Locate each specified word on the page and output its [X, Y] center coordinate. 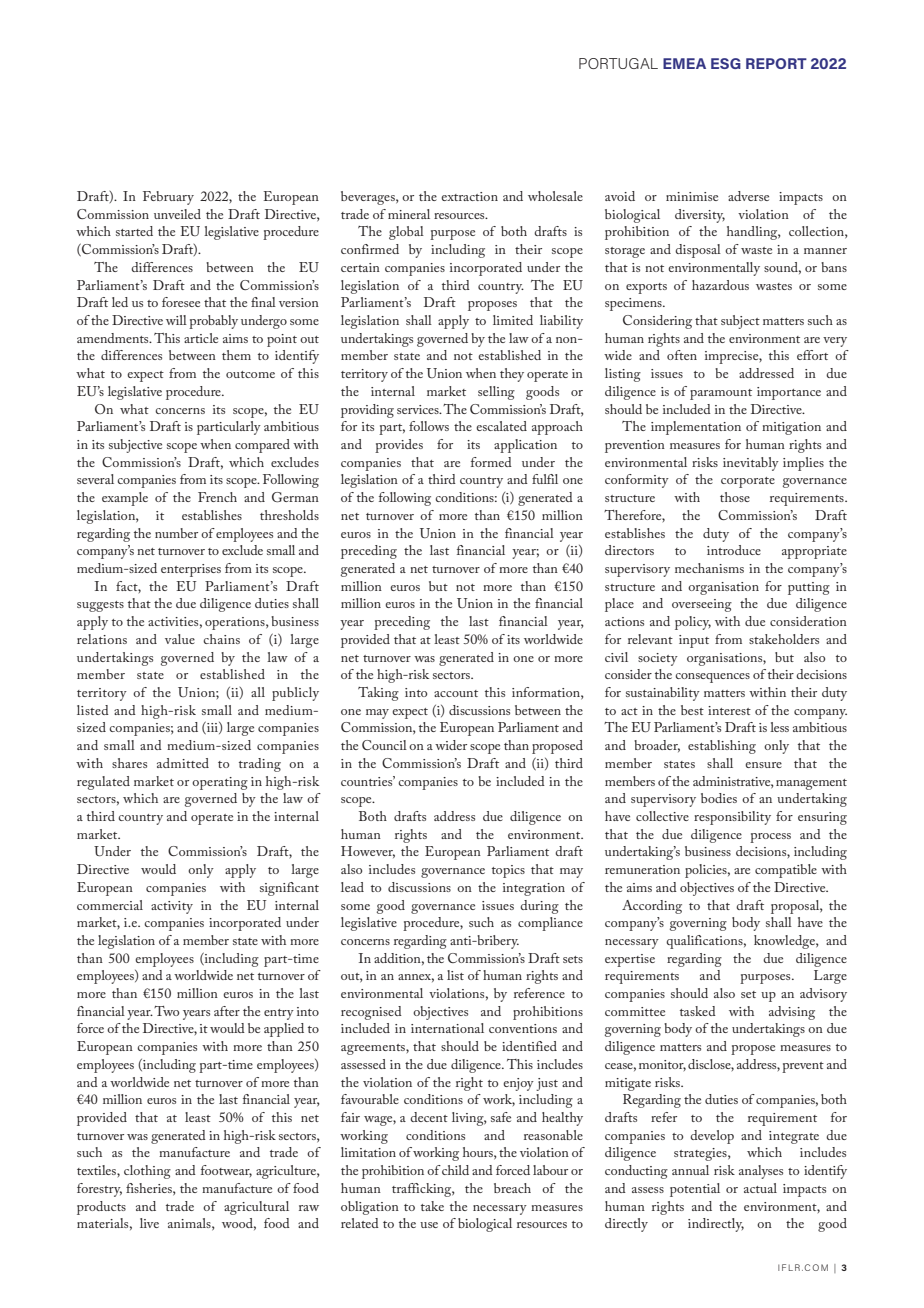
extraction [469, 196]
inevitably [751, 464]
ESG [726, 63]
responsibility [732, 818]
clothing [147, 1172]
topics [508, 871]
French [217, 497]
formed [491, 462]
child [455, 1170]
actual [760, 1188]
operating [220, 783]
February [168, 198]
